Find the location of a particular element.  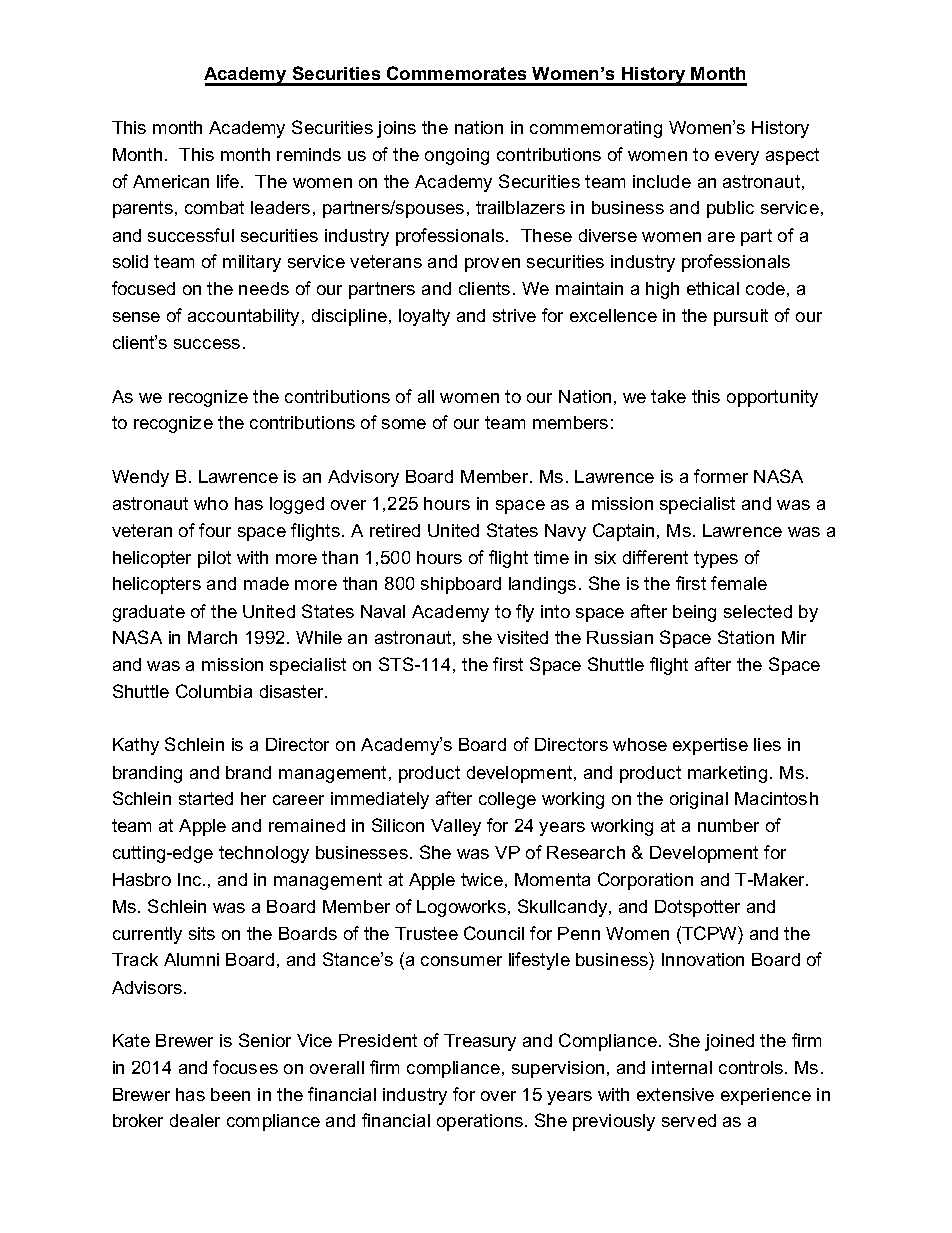

extensive is located at coordinates (675, 1094).
